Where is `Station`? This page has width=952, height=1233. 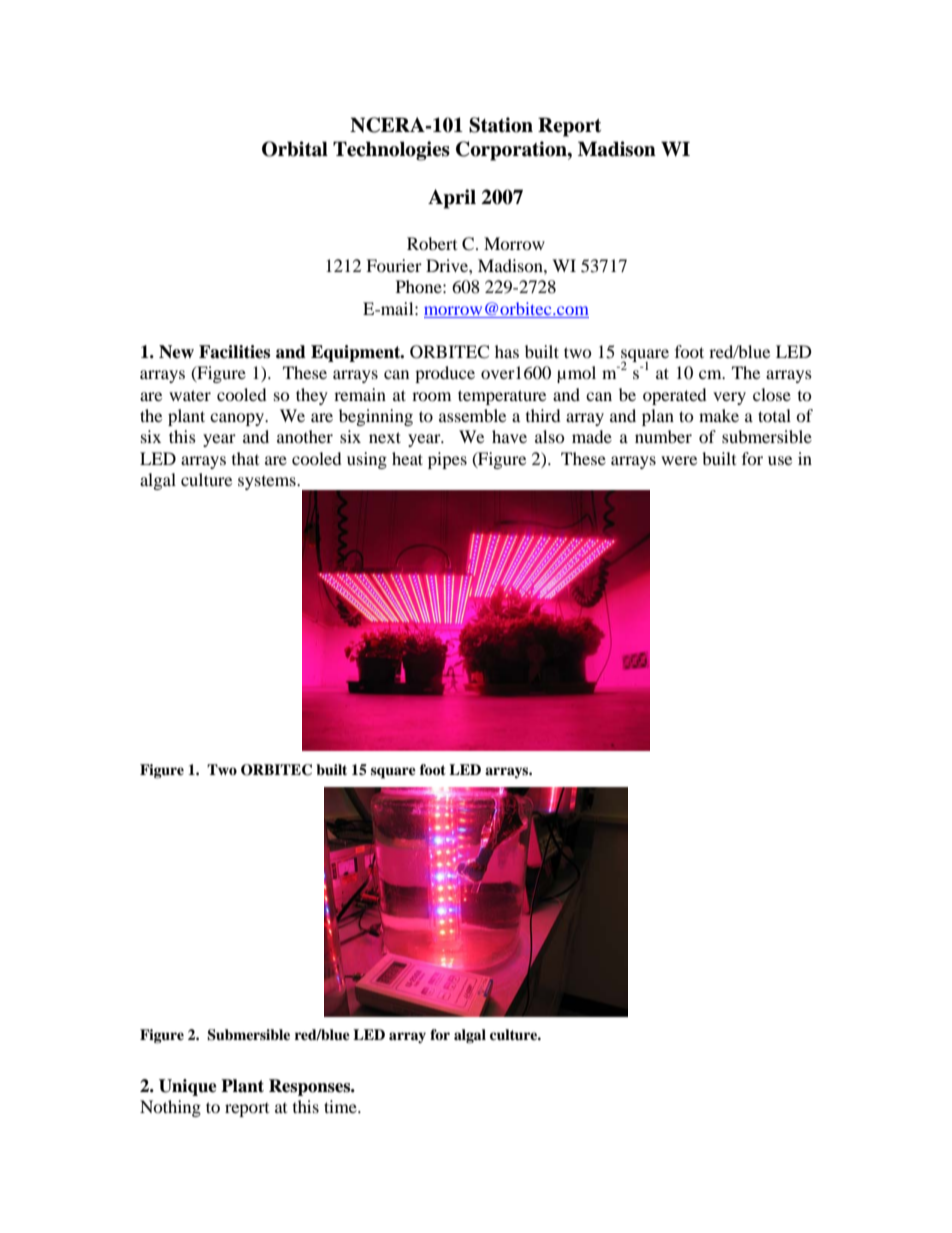
Station is located at coordinates (501, 125).
